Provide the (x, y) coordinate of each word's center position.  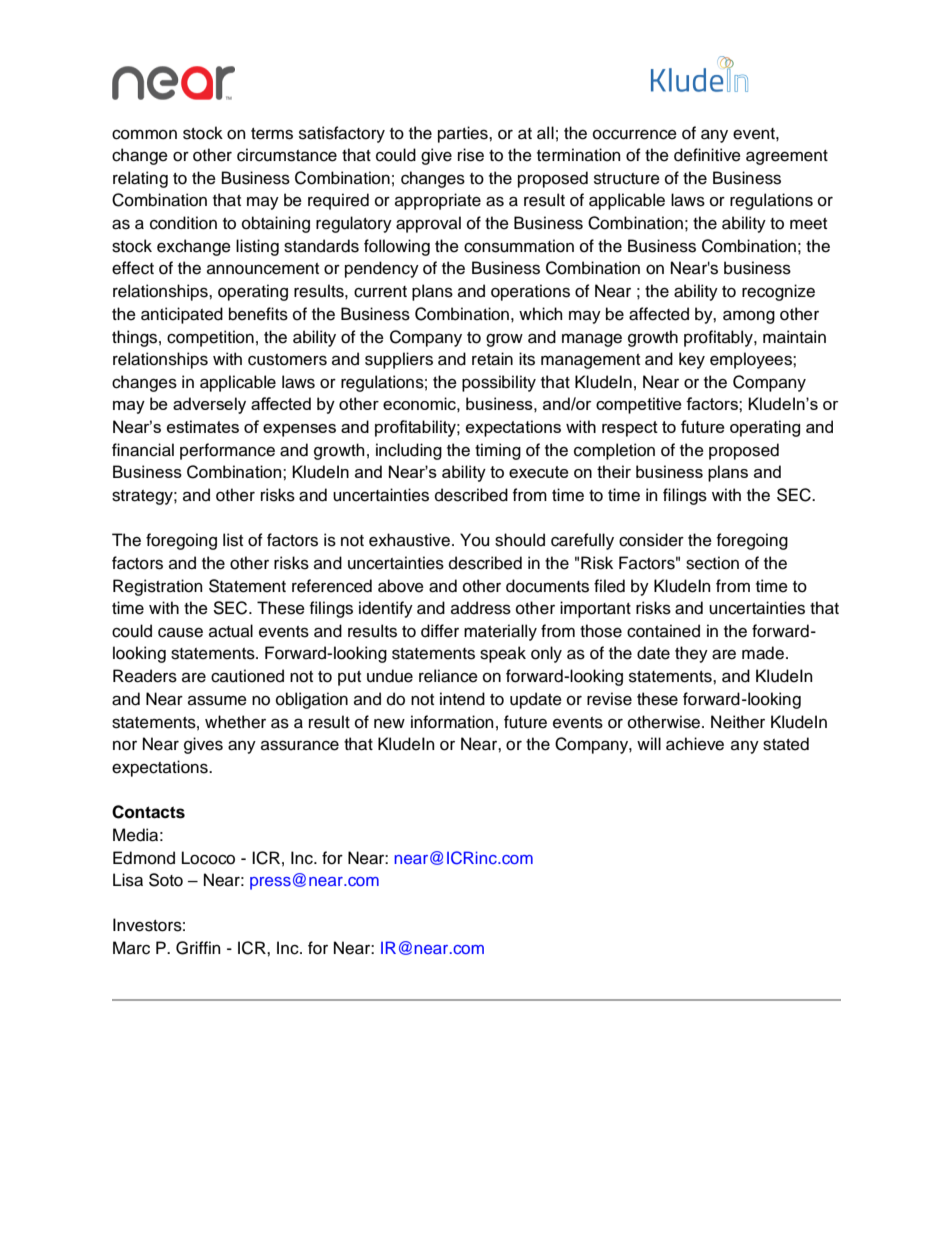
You (474, 540)
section (712, 563)
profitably (719, 338)
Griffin (198, 948)
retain (492, 359)
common (144, 134)
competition (210, 338)
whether (235, 722)
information (452, 722)
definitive (707, 155)
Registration (158, 587)
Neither (738, 722)
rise (471, 155)
